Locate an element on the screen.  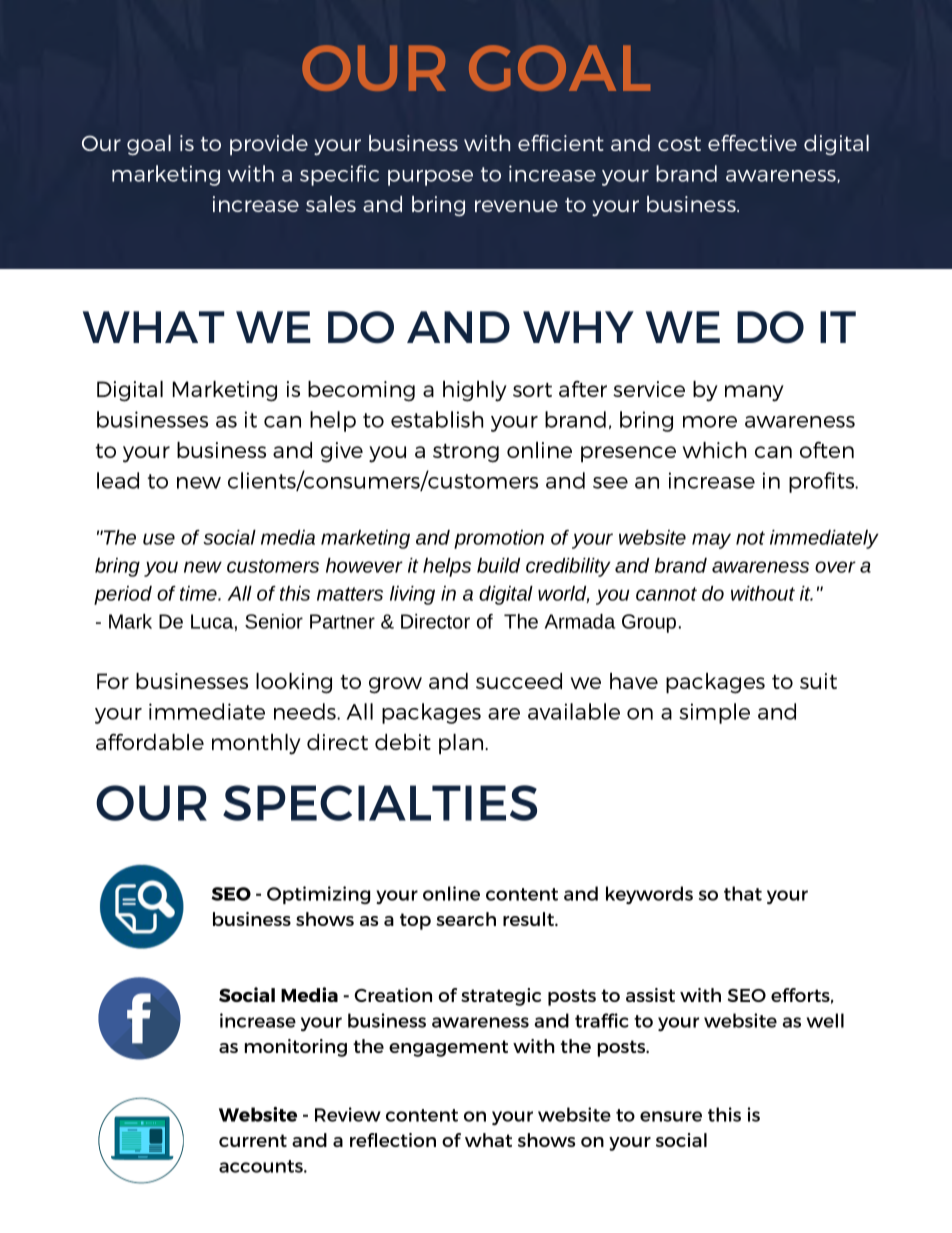
provide is located at coordinates (269, 145).
